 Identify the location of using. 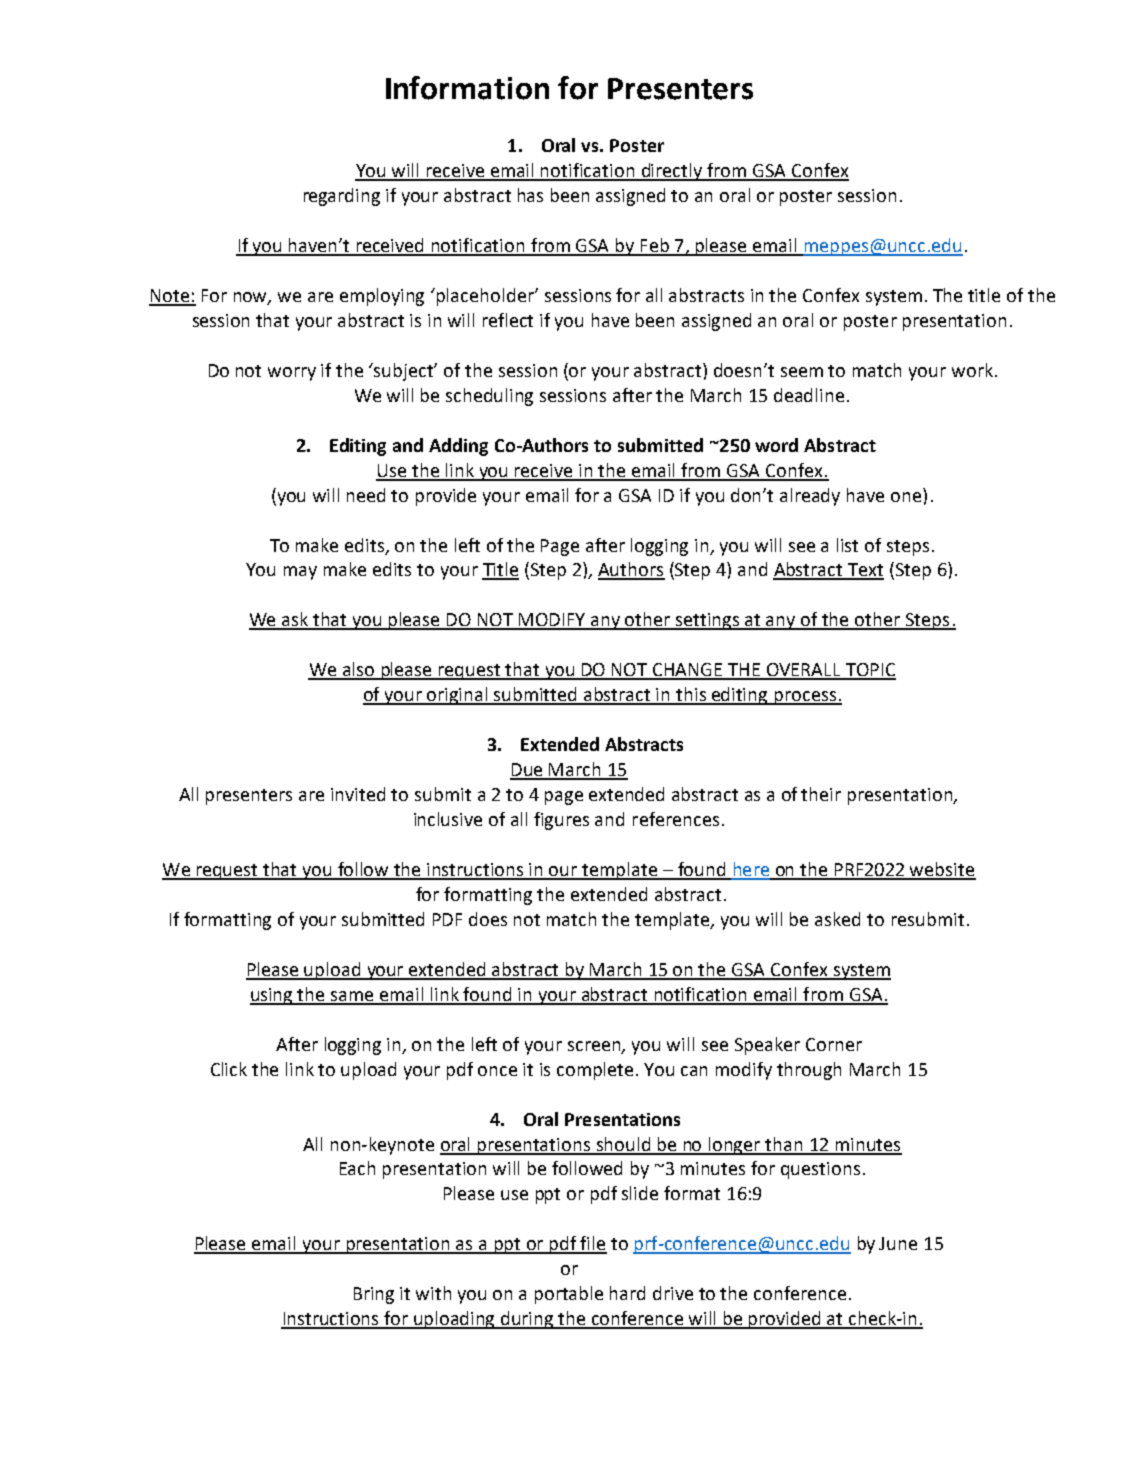
(273, 996).
